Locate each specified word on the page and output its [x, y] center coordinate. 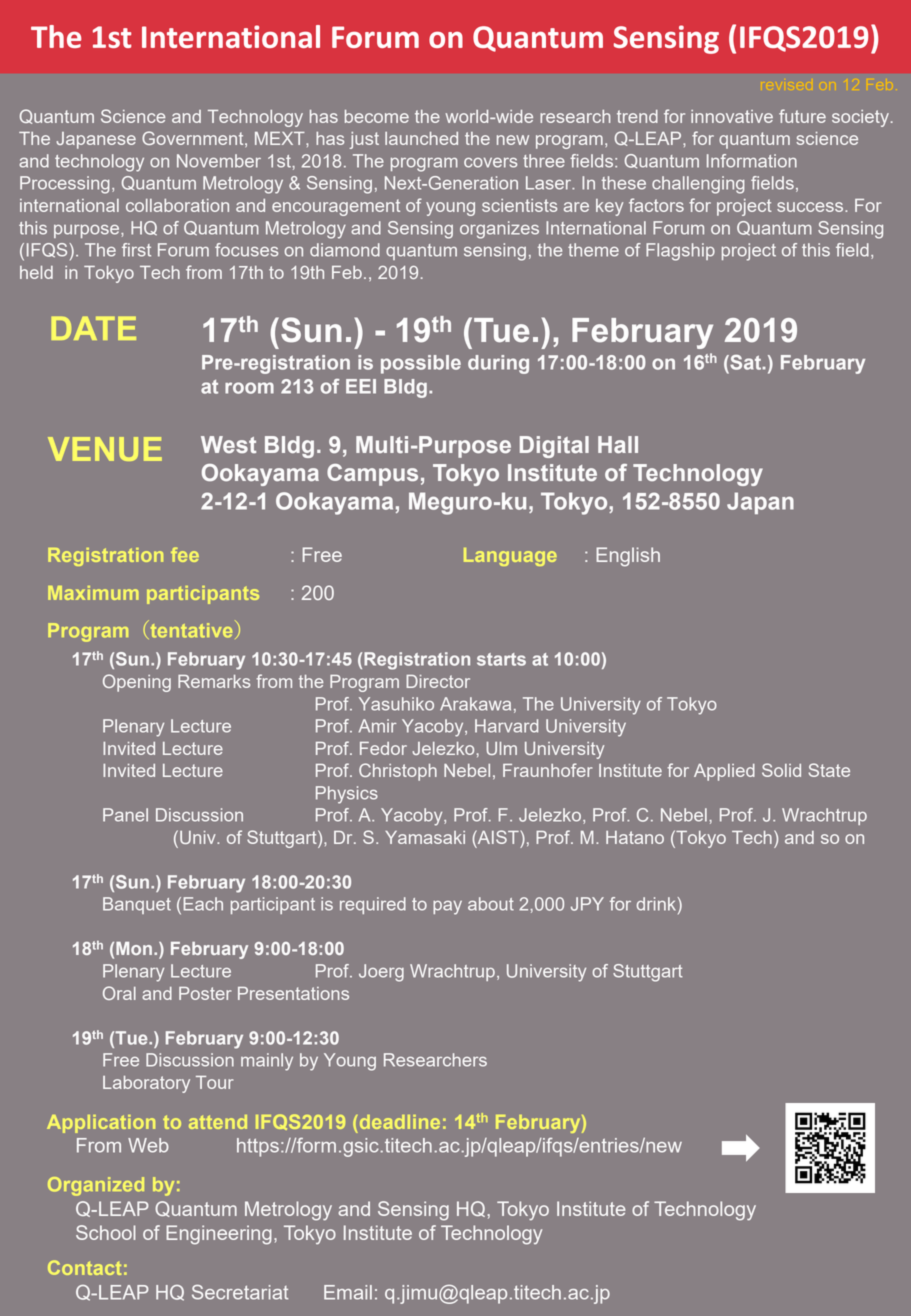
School [106, 1232]
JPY [587, 904]
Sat [745, 362]
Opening [137, 683]
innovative [732, 116]
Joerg [381, 973]
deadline [398, 1122]
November [219, 161]
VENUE [105, 449]
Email [348, 1292]
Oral [119, 993]
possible [421, 364]
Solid [781, 770]
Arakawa [475, 704]
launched [421, 138]
